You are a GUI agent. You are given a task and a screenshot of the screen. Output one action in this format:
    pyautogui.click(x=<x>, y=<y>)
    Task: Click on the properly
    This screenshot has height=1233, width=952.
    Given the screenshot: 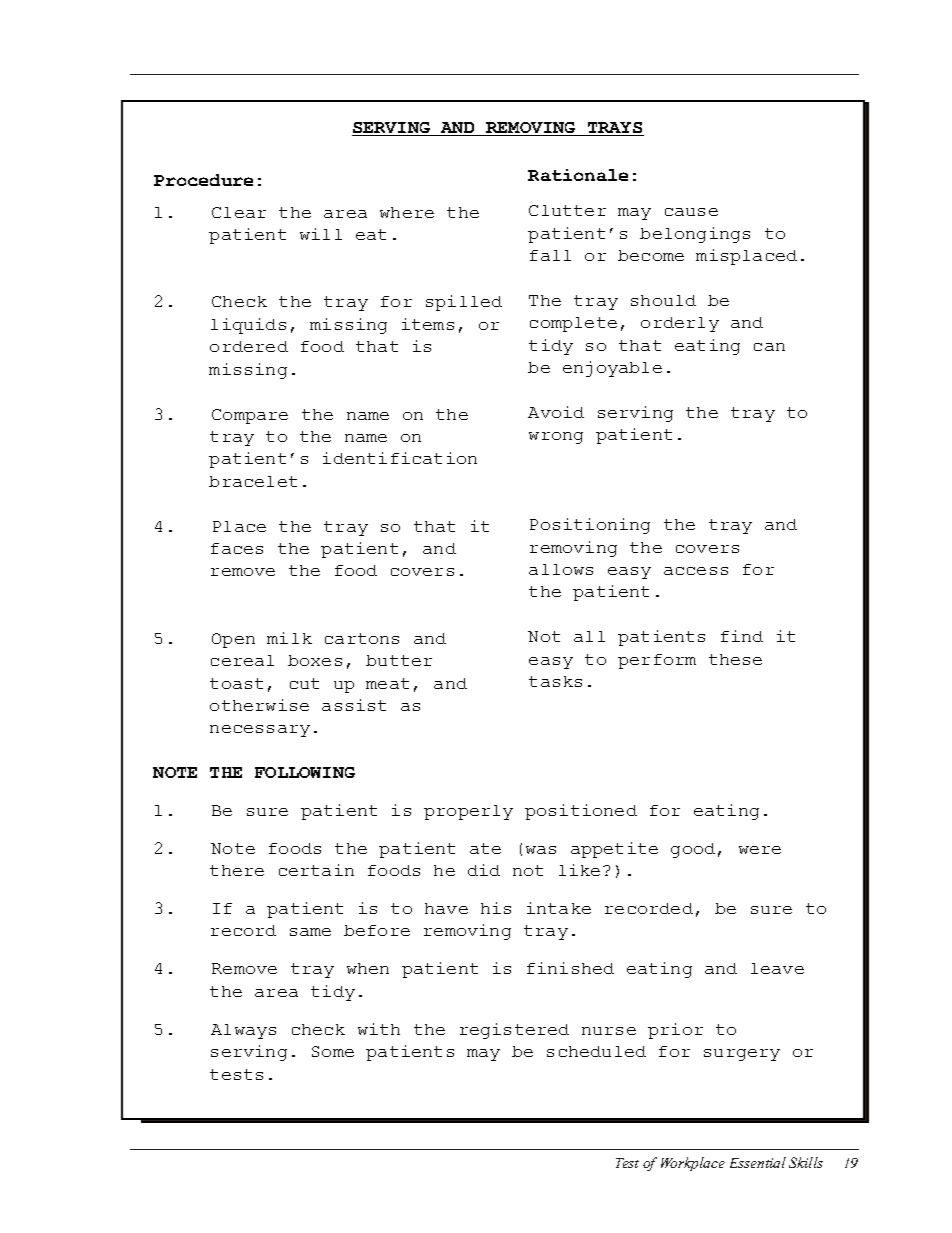 What is the action you would take?
    pyautogui.click(x=468, y=812)
